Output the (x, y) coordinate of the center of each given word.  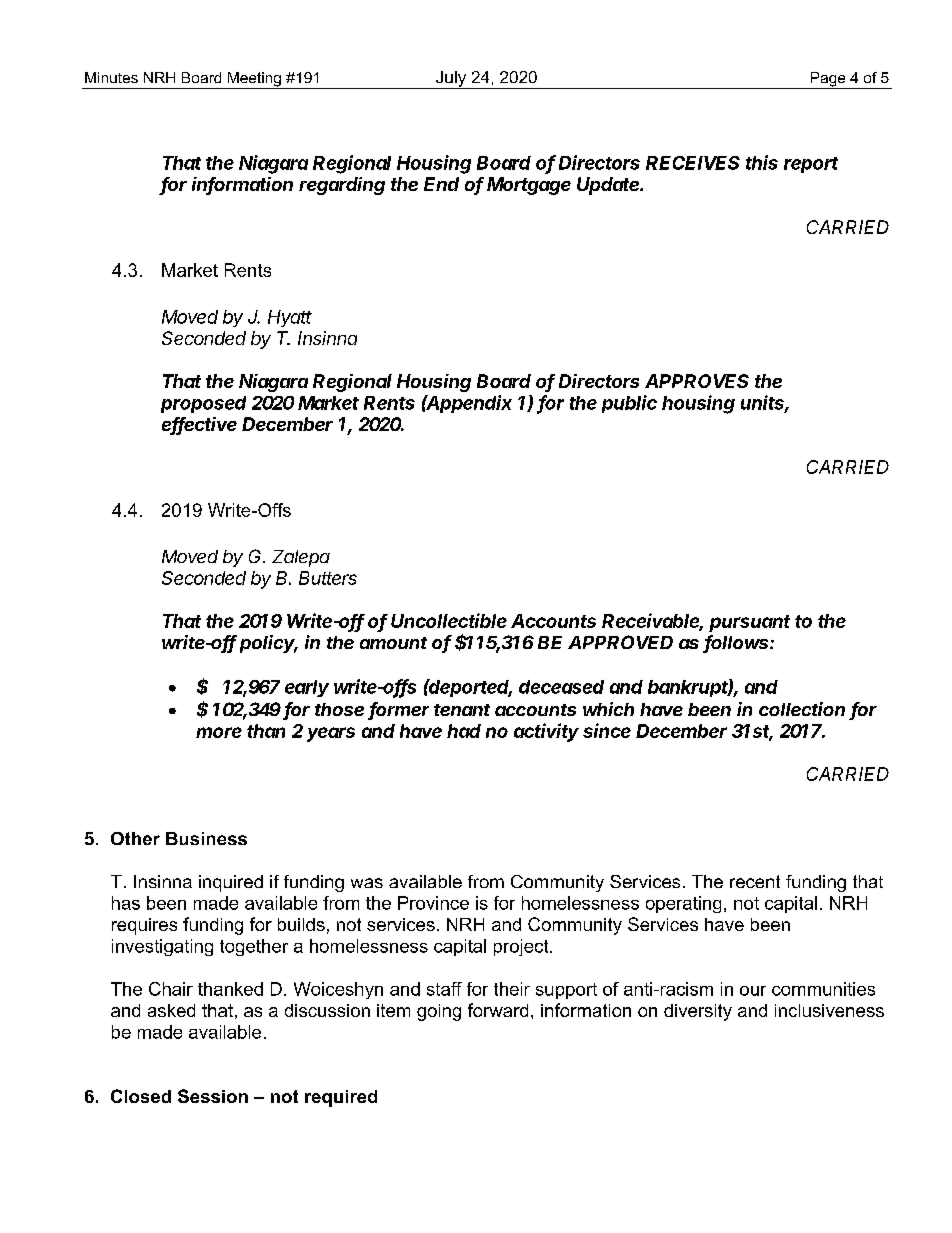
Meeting (254, 80)
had (464, 731)
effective (199, 425)
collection (802, 709)
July (451, 80)
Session (213, 1096)
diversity (698, 1012)
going (439, 1012)
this (762, 162)
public (629, 404)
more (219, 732)
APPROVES (697, 381)
